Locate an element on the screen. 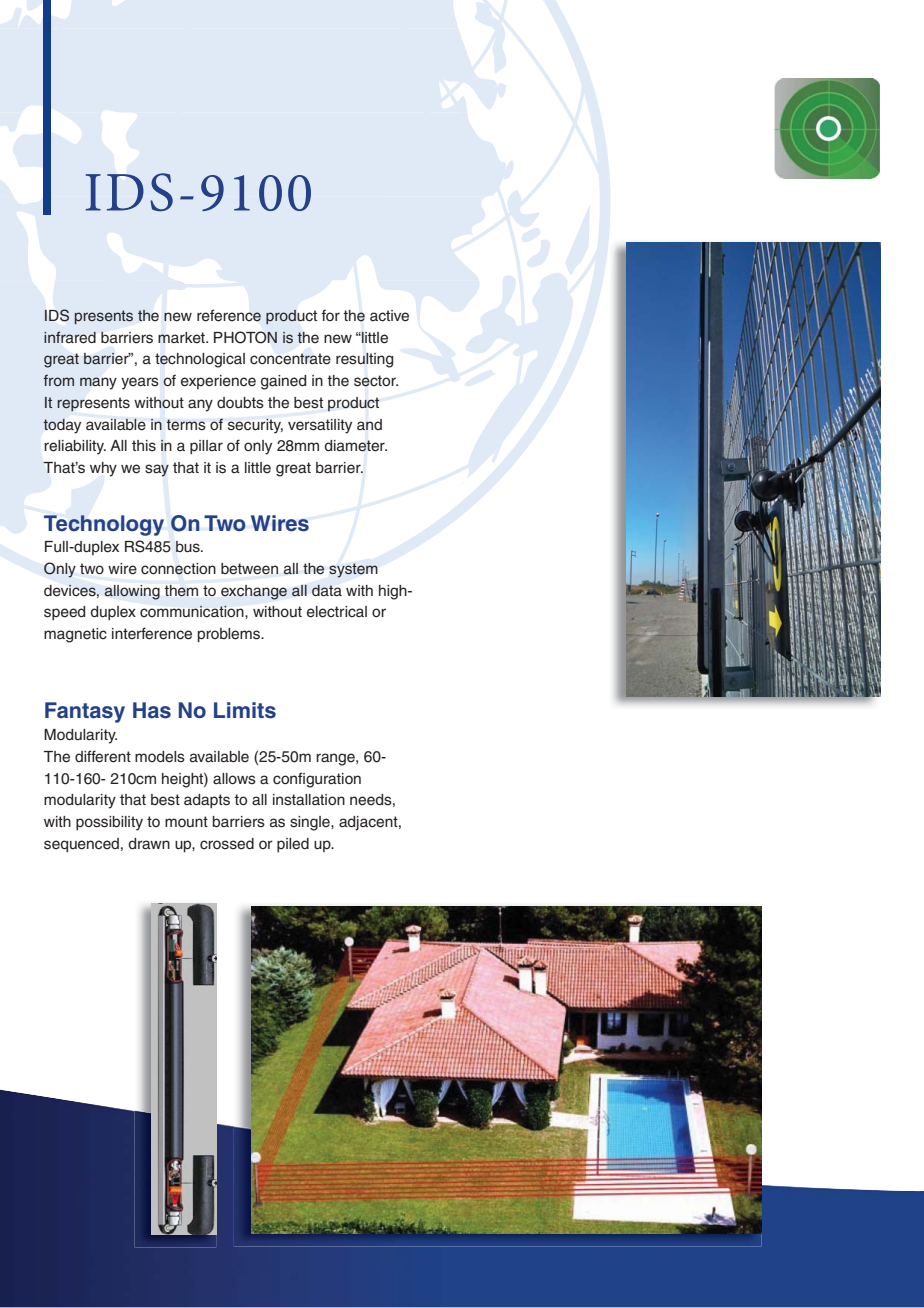  allowing is located at coordinates (132, 592).
